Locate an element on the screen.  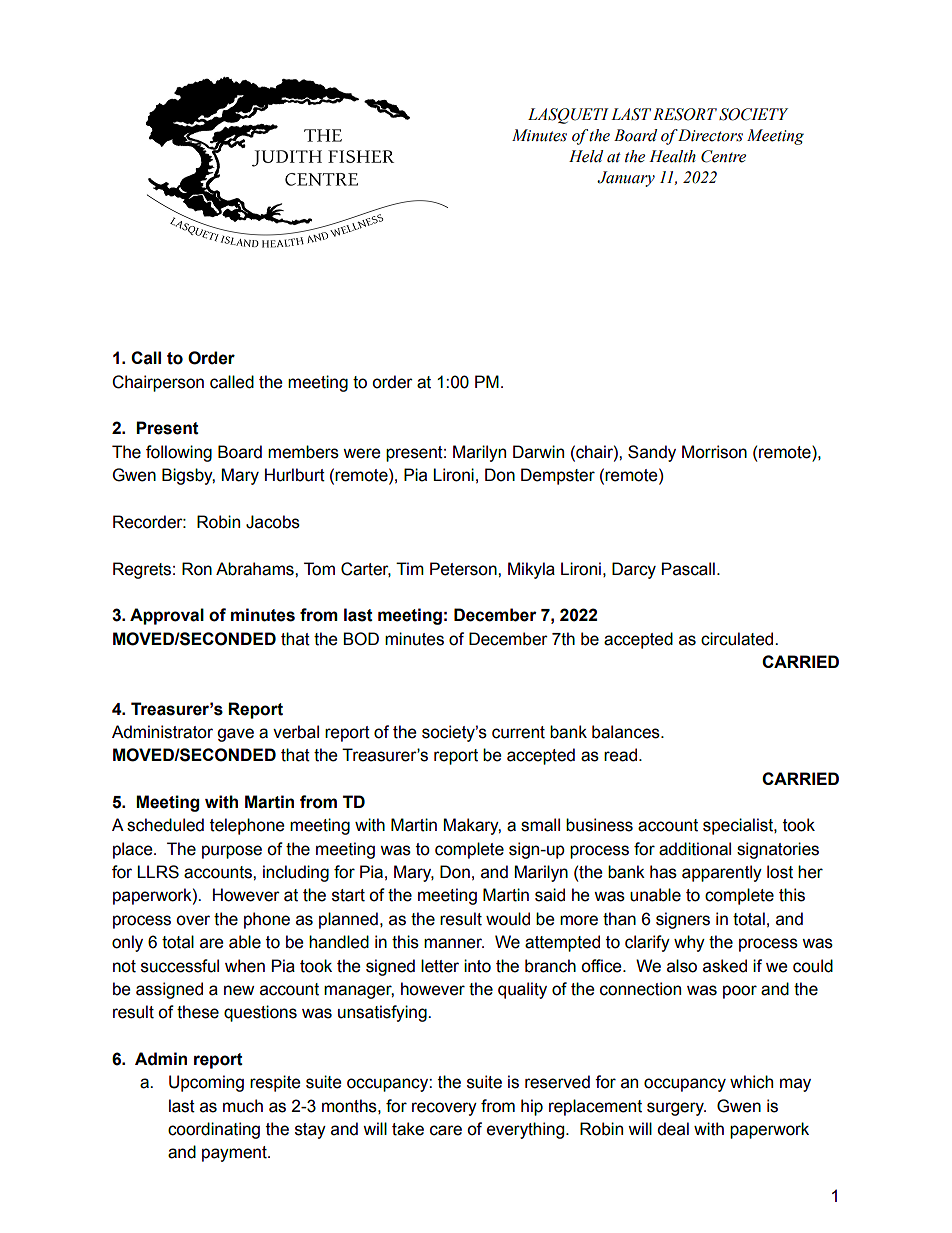
Peterson is located at coordinates (464, 569).
